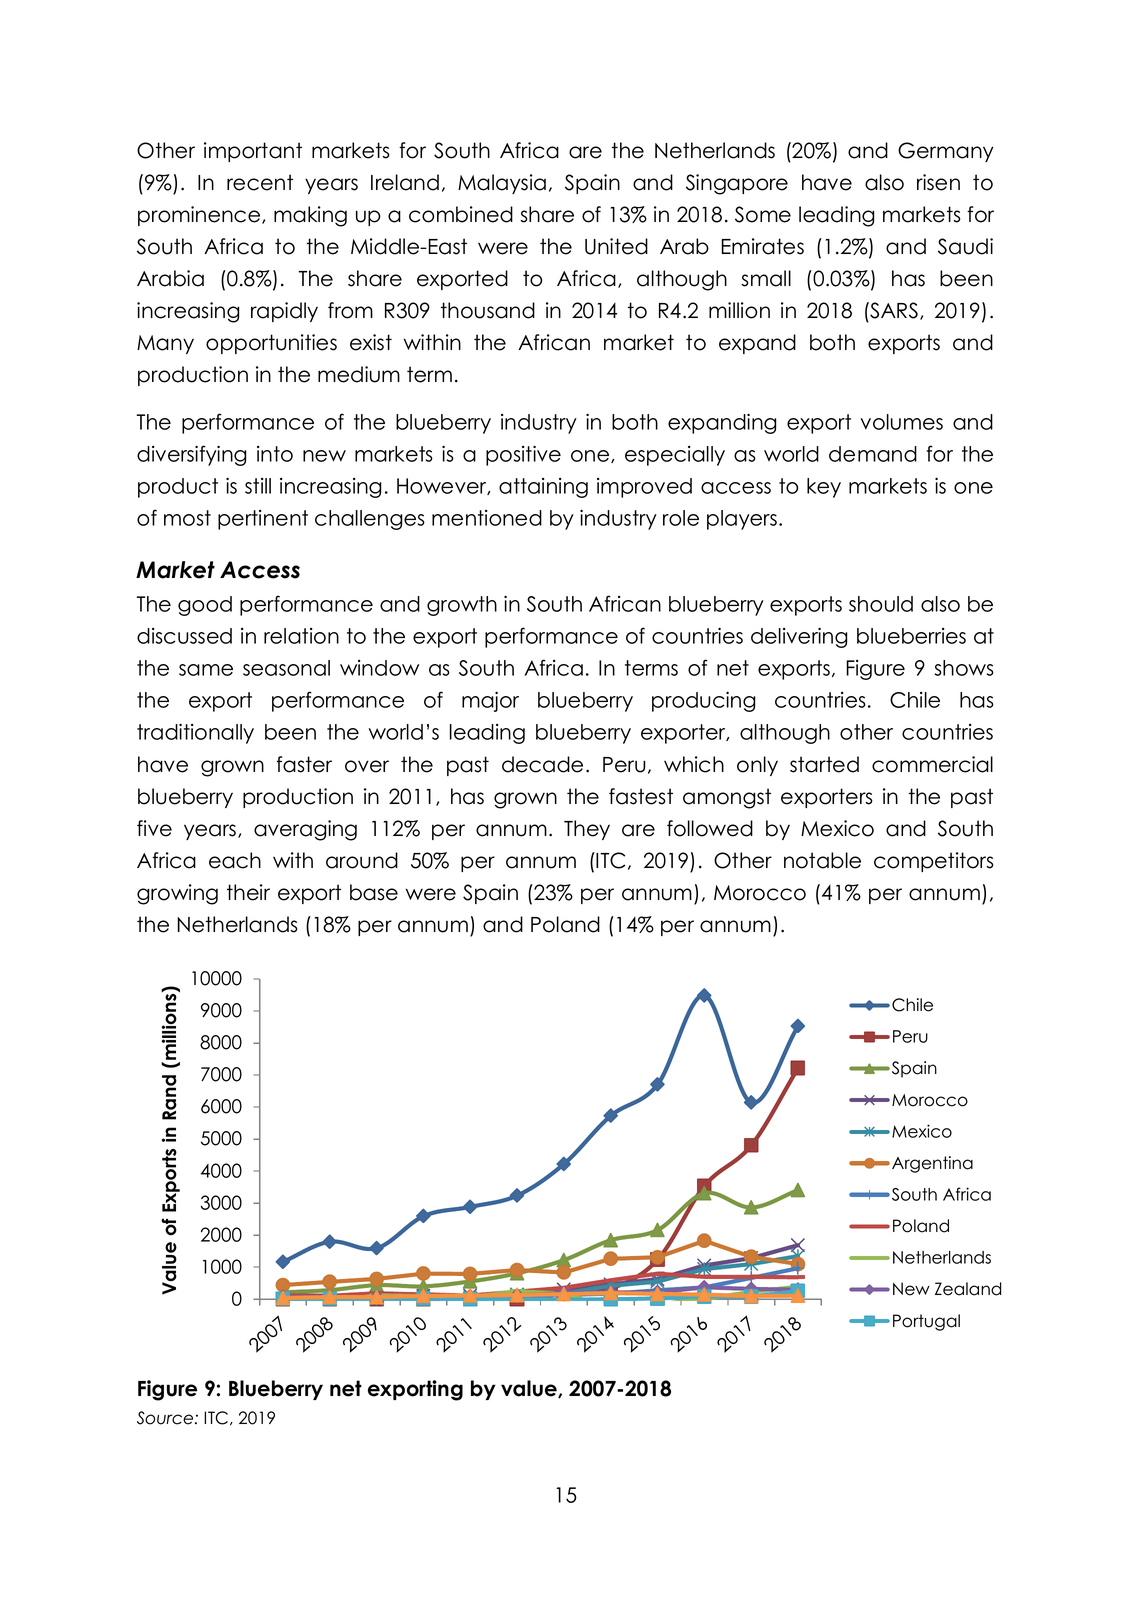 The image size is (1131, 1600). What do you see at coordinates (166, 1418) in the document?
I see `Source` at bounding box center [166, 1418].
